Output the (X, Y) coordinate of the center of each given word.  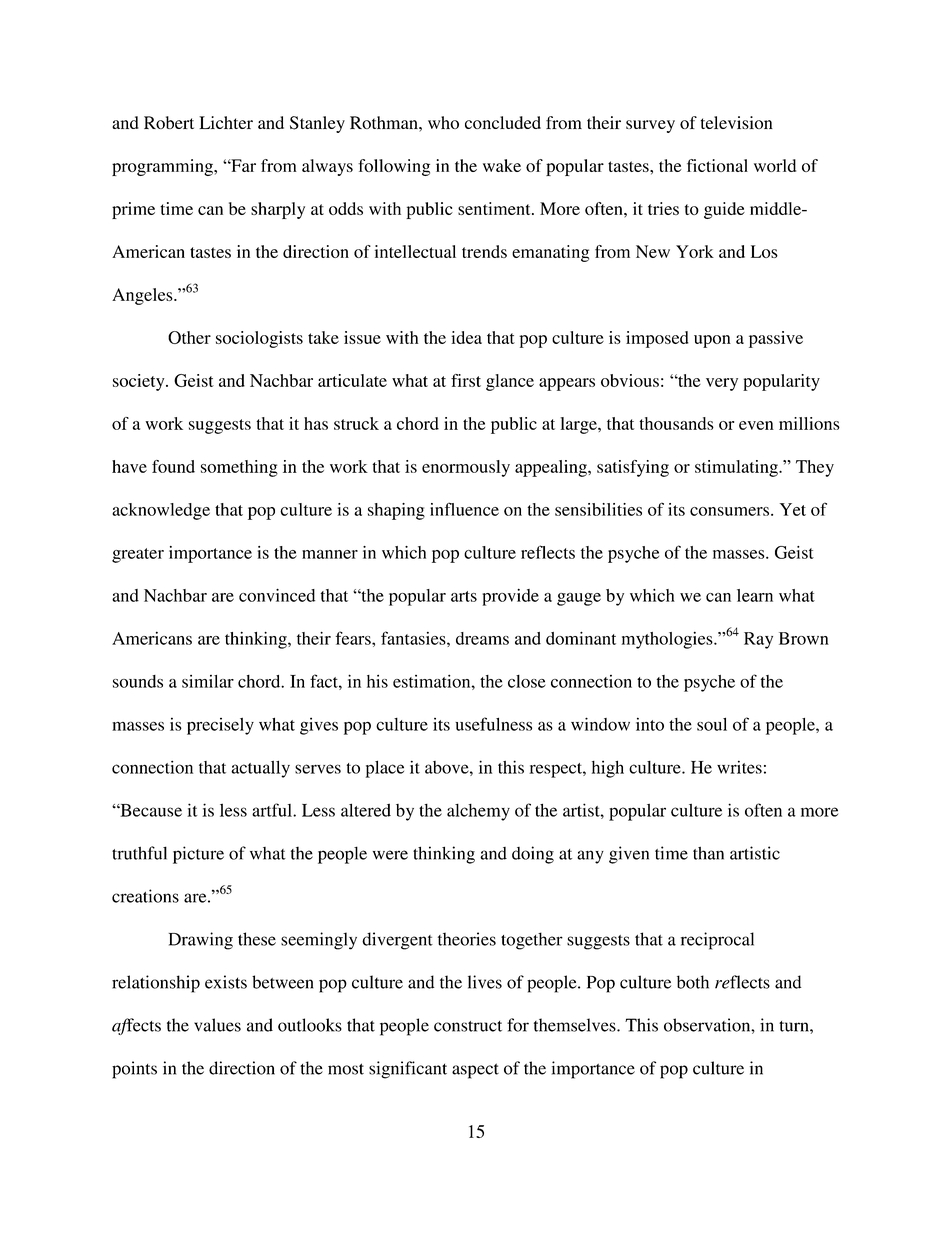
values (217, 1025)
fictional (717, 165)
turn (795, 1026)
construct (468, 1026)
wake (502, 165)
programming (163, 167)
